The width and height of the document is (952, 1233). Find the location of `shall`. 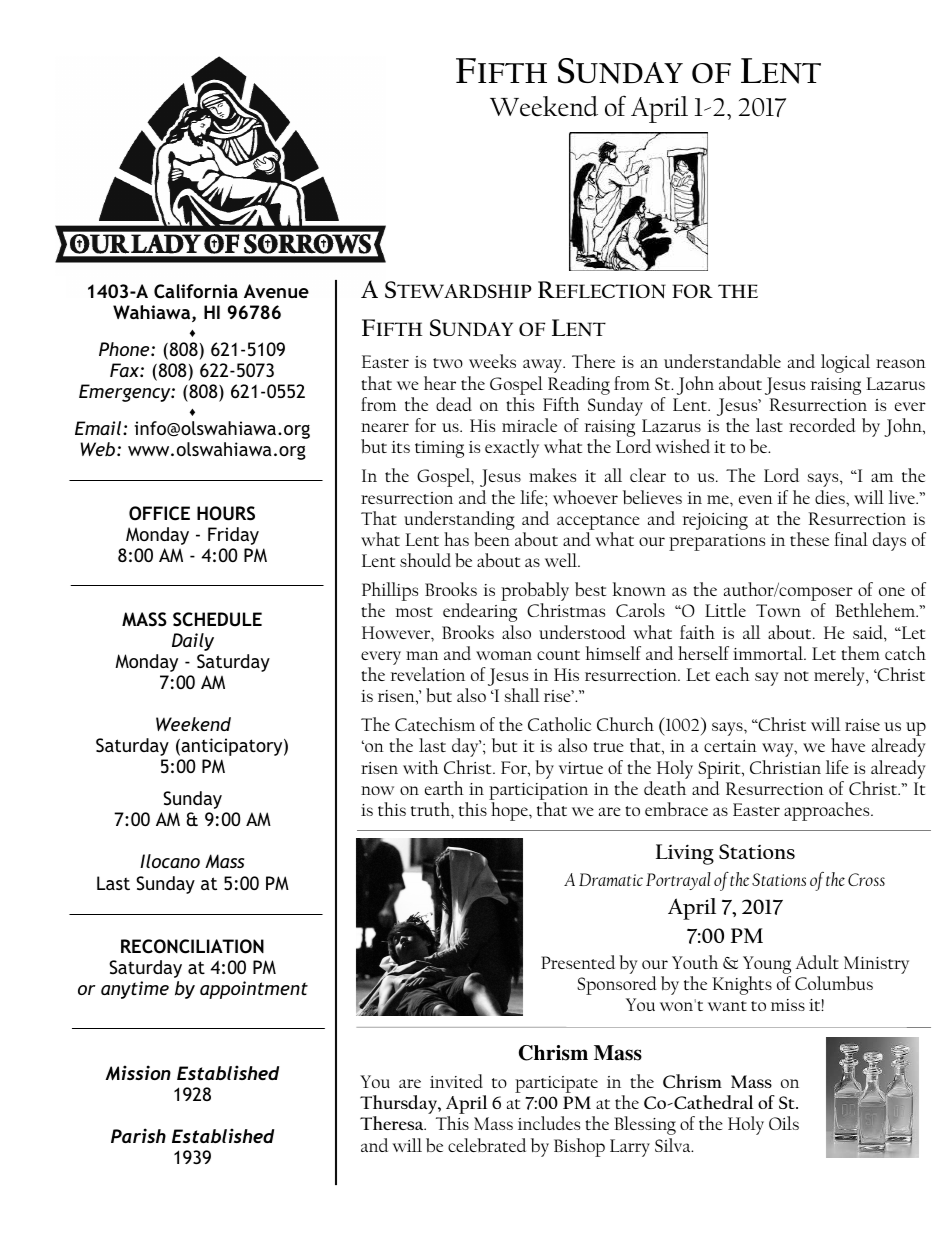

shall is located at coordinates (521, 695).
